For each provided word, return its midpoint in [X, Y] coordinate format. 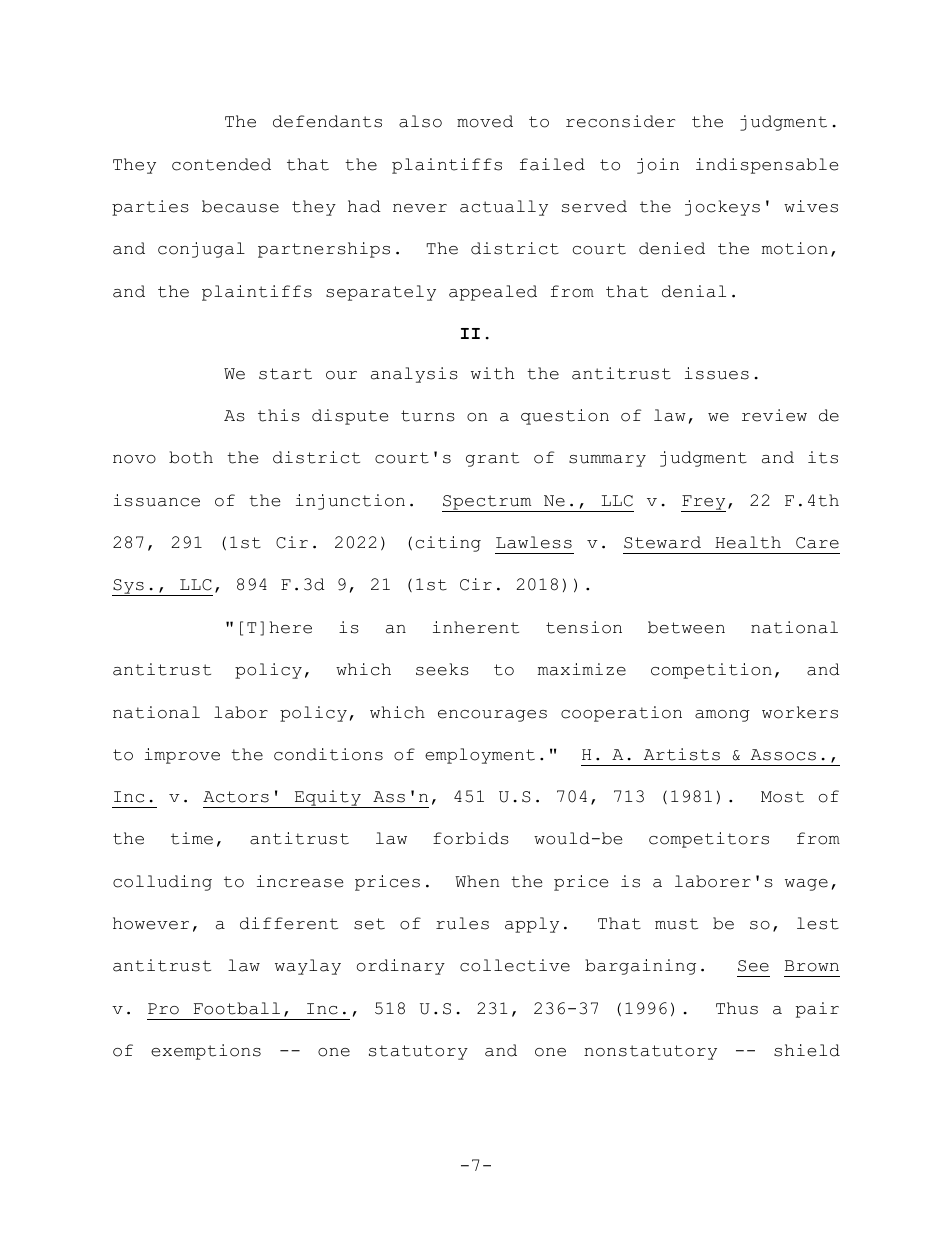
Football [237, 1008]
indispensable [767, 166]
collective [515, 965]
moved [485, 121]
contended [221, 164]
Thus [737, 1008]
